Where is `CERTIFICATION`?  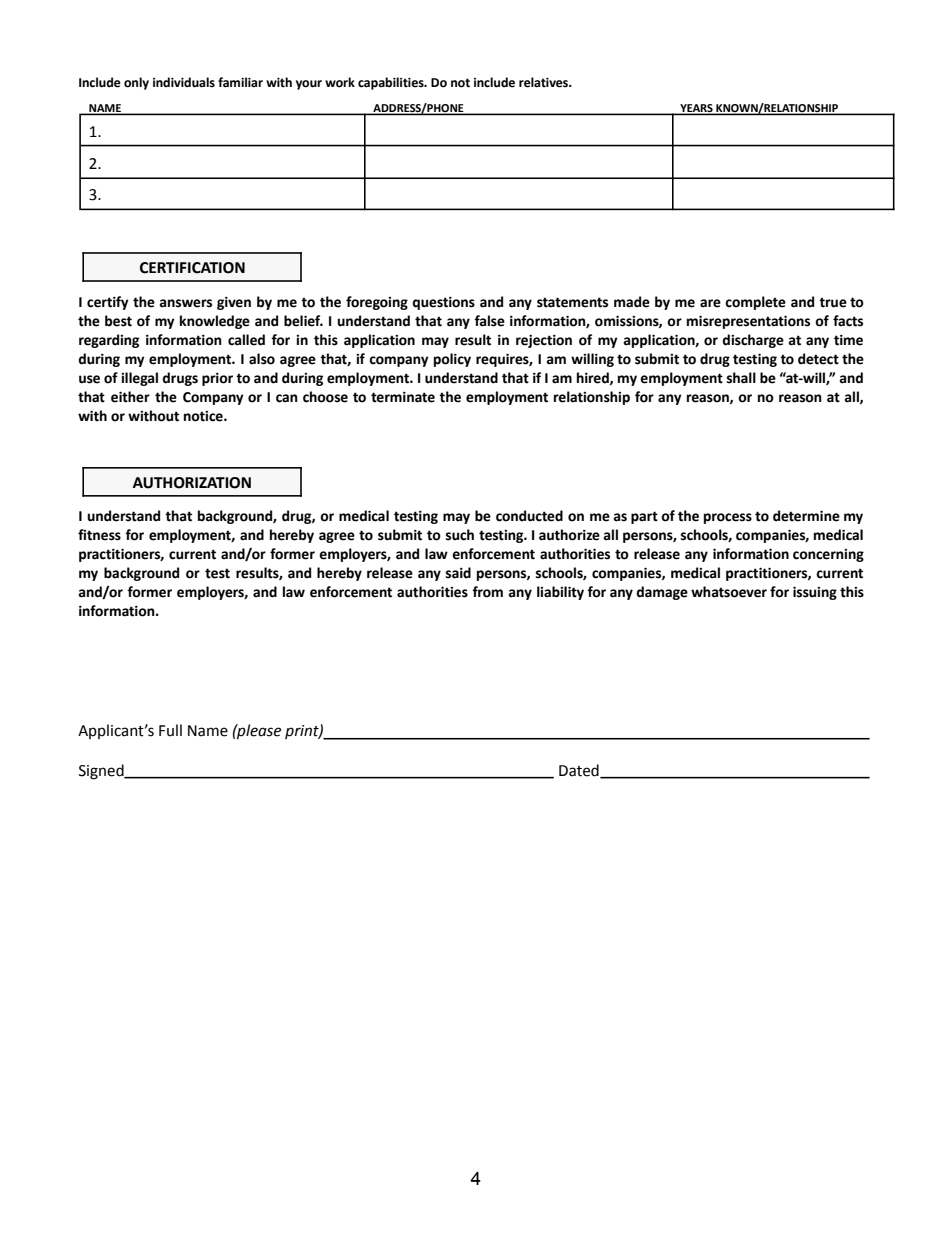 CERTIFICATION is located at coordinates (192, 268).
